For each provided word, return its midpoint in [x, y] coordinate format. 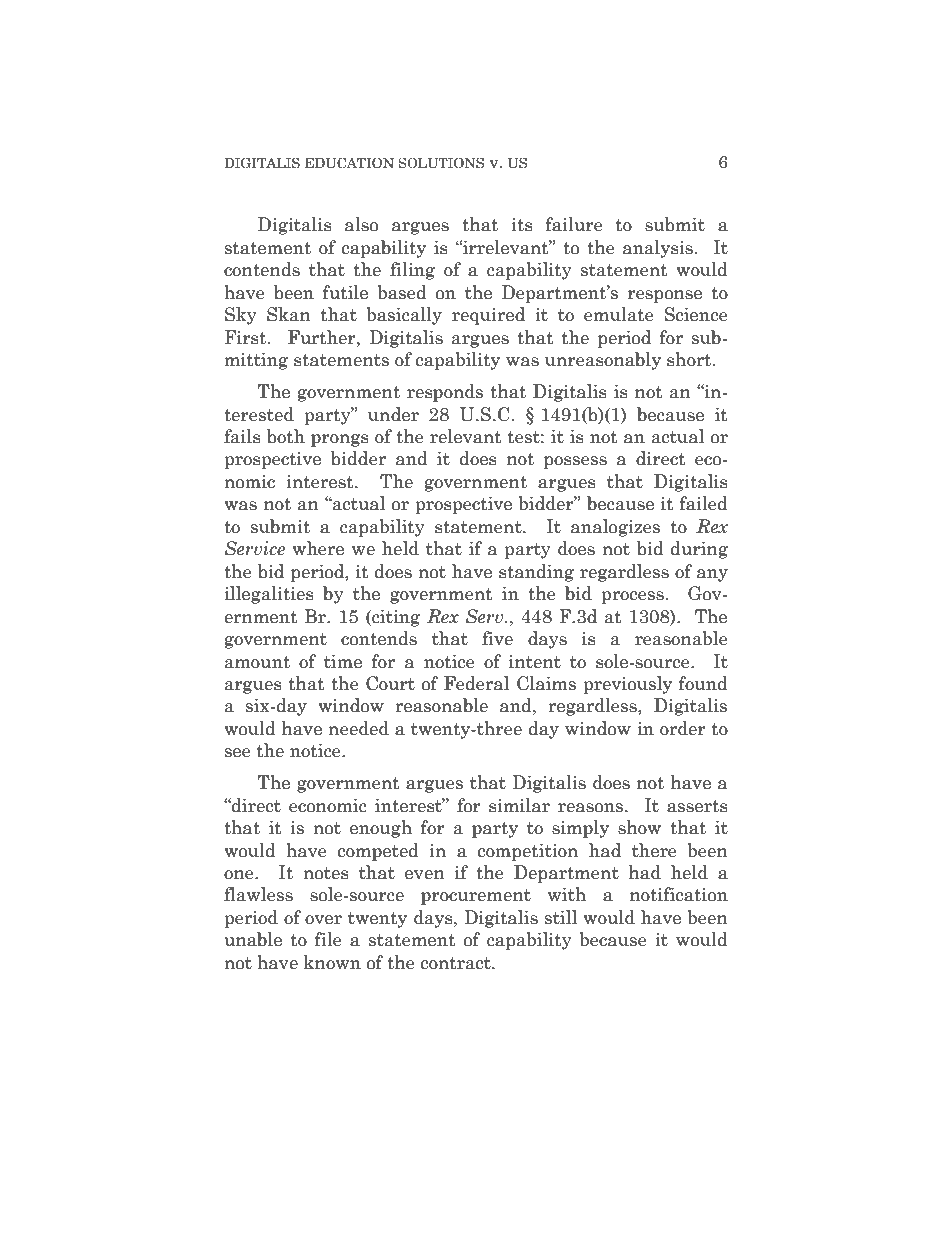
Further [323, 337]
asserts [697, 806]
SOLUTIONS [441, 163]
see [238, 753]
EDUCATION [349, 163]
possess [575, 462]
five [497, 638]
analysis [659, 249]
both [286, 436]
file [328, 939]
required [488, 316]
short [690, 359]
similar [519, 805]
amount [257, 662]
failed [704, 503]
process [633, 597]
